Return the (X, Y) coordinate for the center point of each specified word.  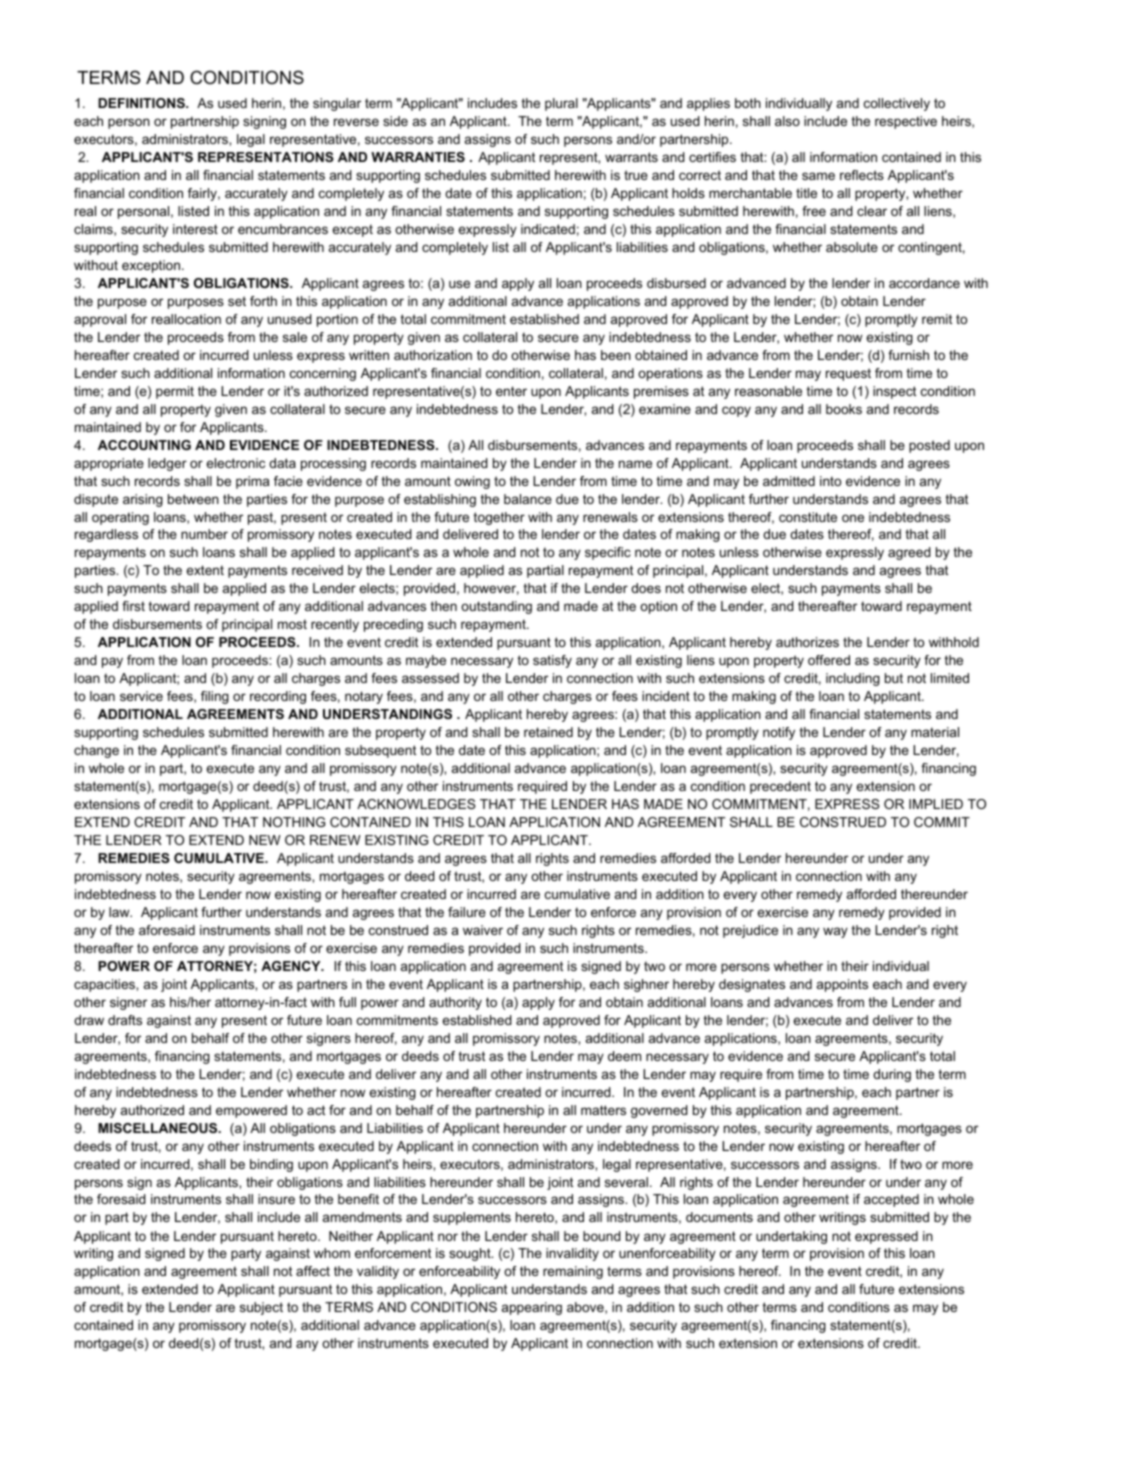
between (193, 499)
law (120, 912)
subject (261, 1308)
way (835, 932)
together (499, 518)
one (853, 518)
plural (561, 104)
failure (467, 912)
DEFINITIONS (142, 103)
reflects (862, 175)
